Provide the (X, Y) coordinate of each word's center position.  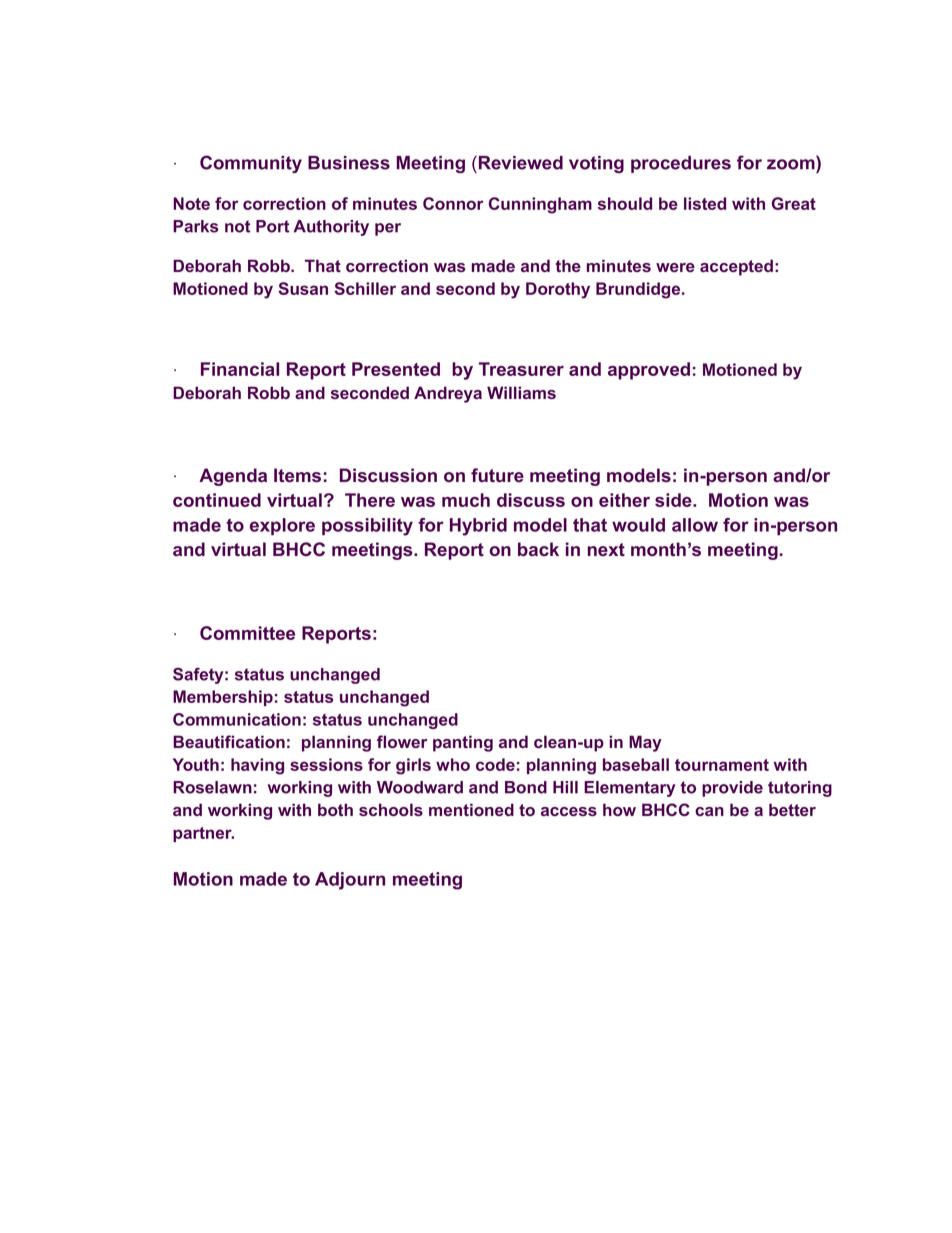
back (538, 549)
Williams (521, 392)
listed (705, 203)
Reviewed (519, 162)
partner (203, 834)
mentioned (471, 809)
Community (251, 164)
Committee (247, 633)
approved (649, 371)
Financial (240, 369)
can (709, 811)
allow (695, 525)
